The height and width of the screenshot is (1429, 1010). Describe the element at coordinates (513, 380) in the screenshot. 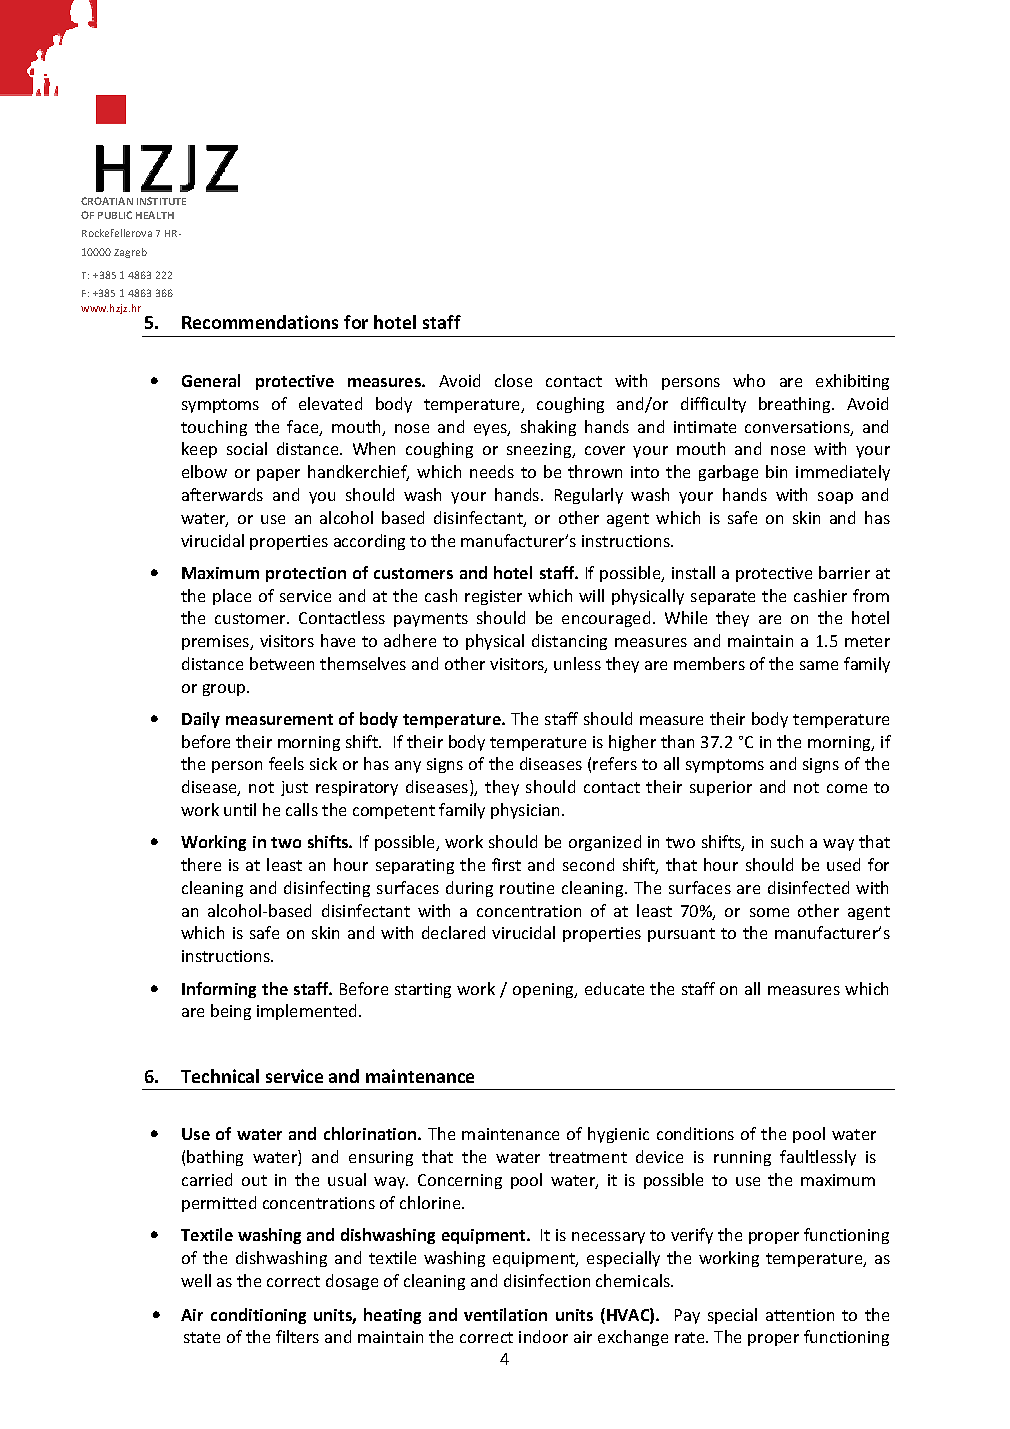

I see `close` at that location.
